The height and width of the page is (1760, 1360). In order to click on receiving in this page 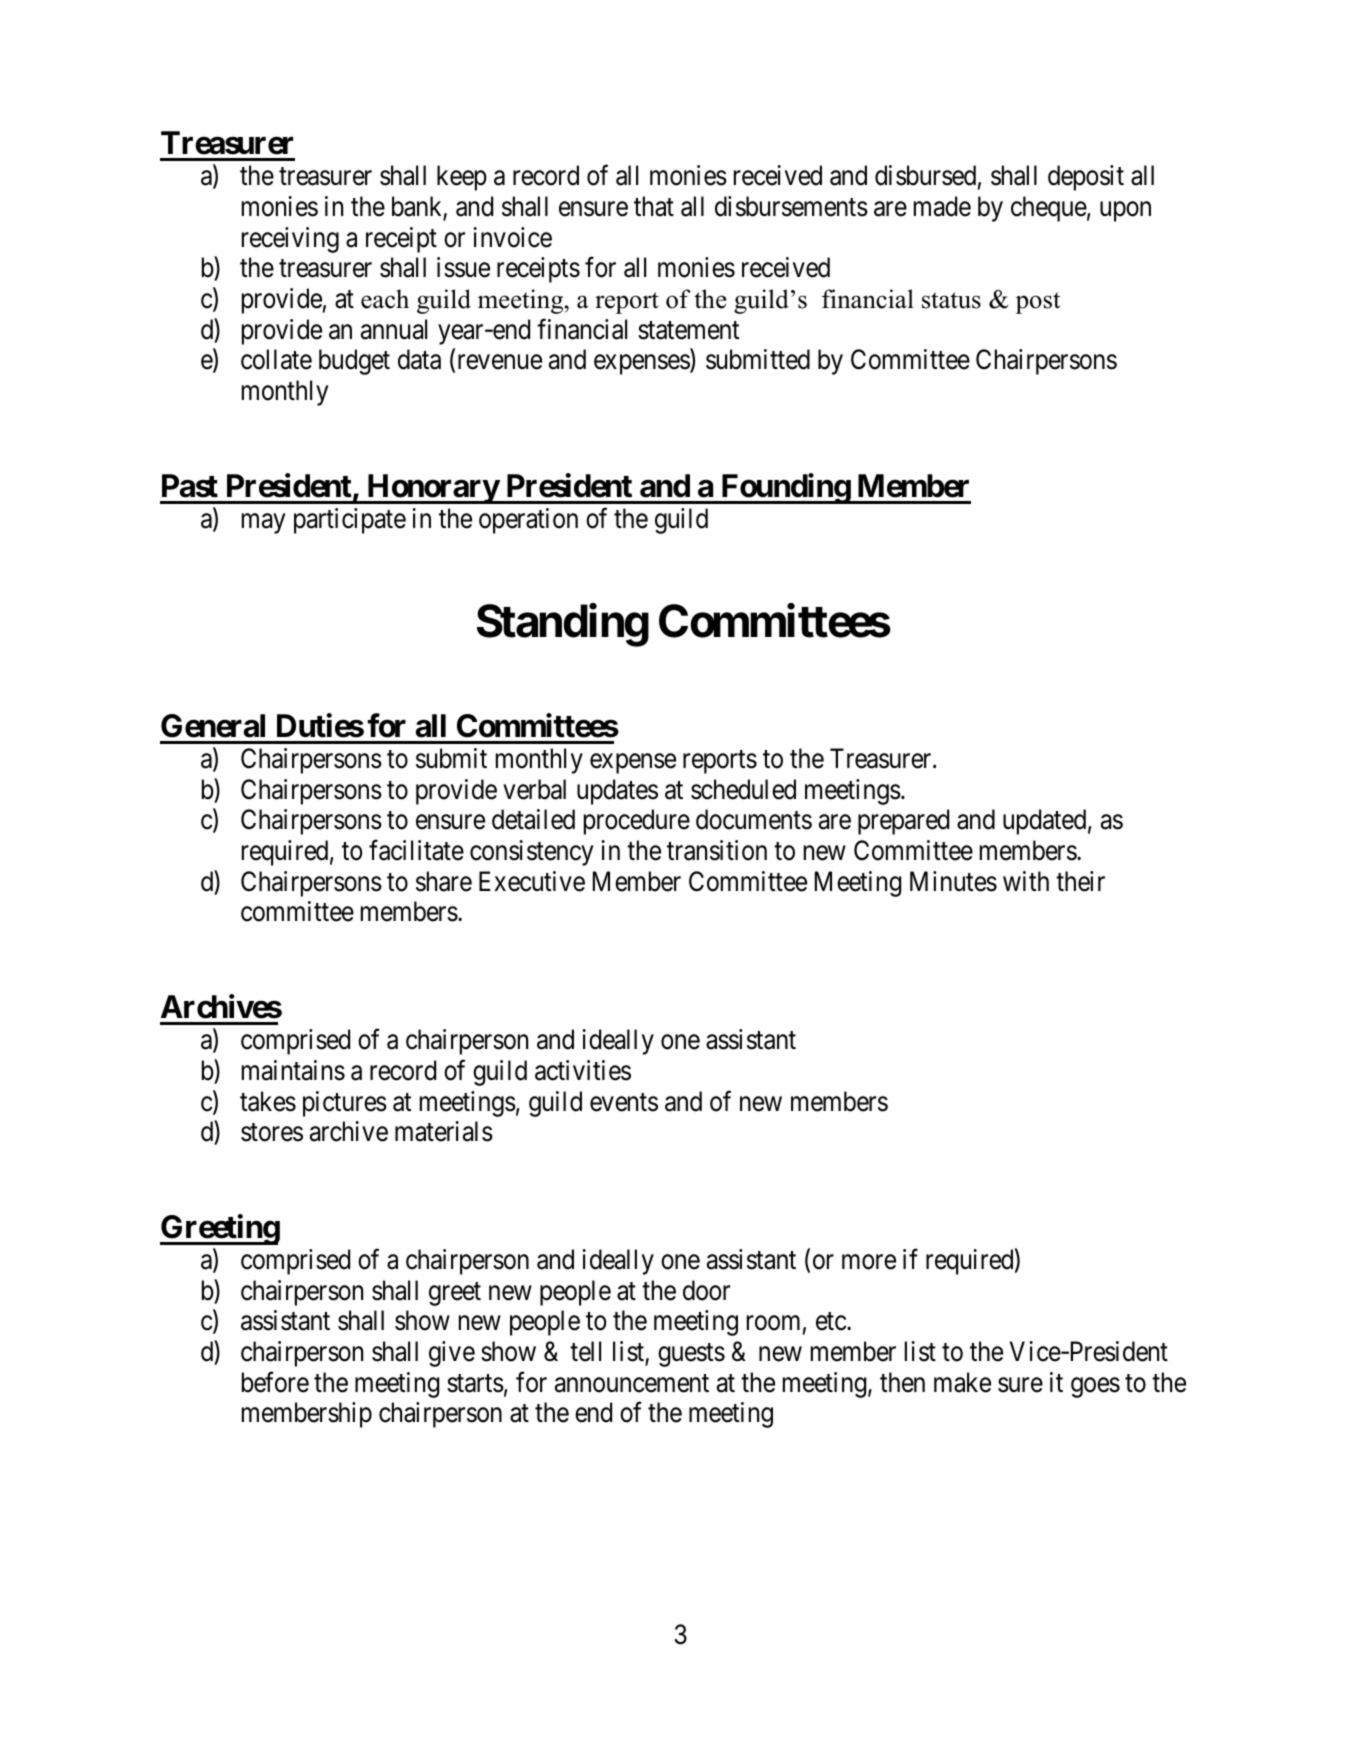, I will do `click(290, 240)`.
